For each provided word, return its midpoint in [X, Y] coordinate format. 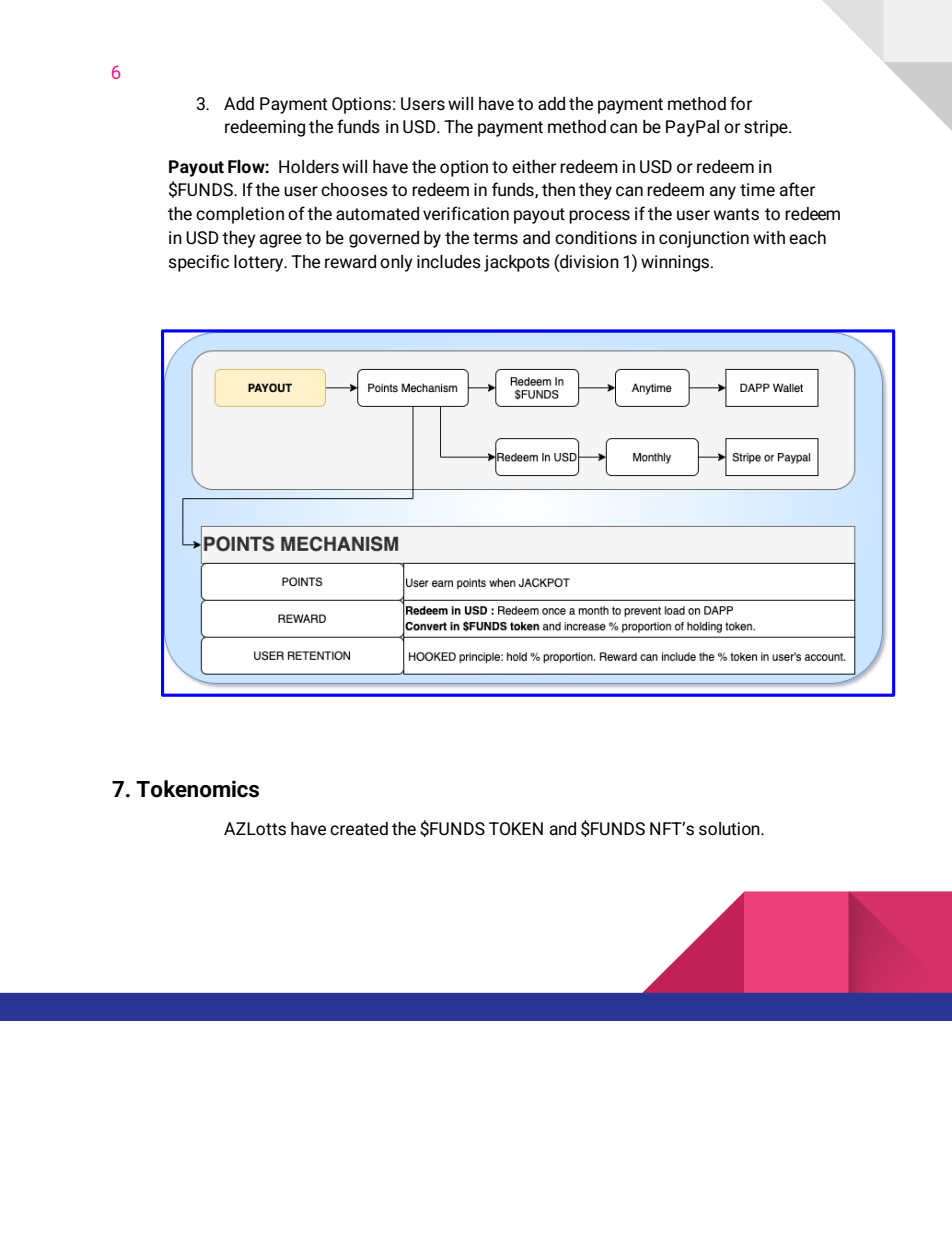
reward [350, 261]
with [769, 238]
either [534, 166]
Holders [309, 167]
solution [730, 829]
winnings [675, 263]
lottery [260, 263]
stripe [767, 128]
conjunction [704, 239]
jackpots [517, 263]
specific [198, 263]
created [359, 829]
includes [449, 262]
